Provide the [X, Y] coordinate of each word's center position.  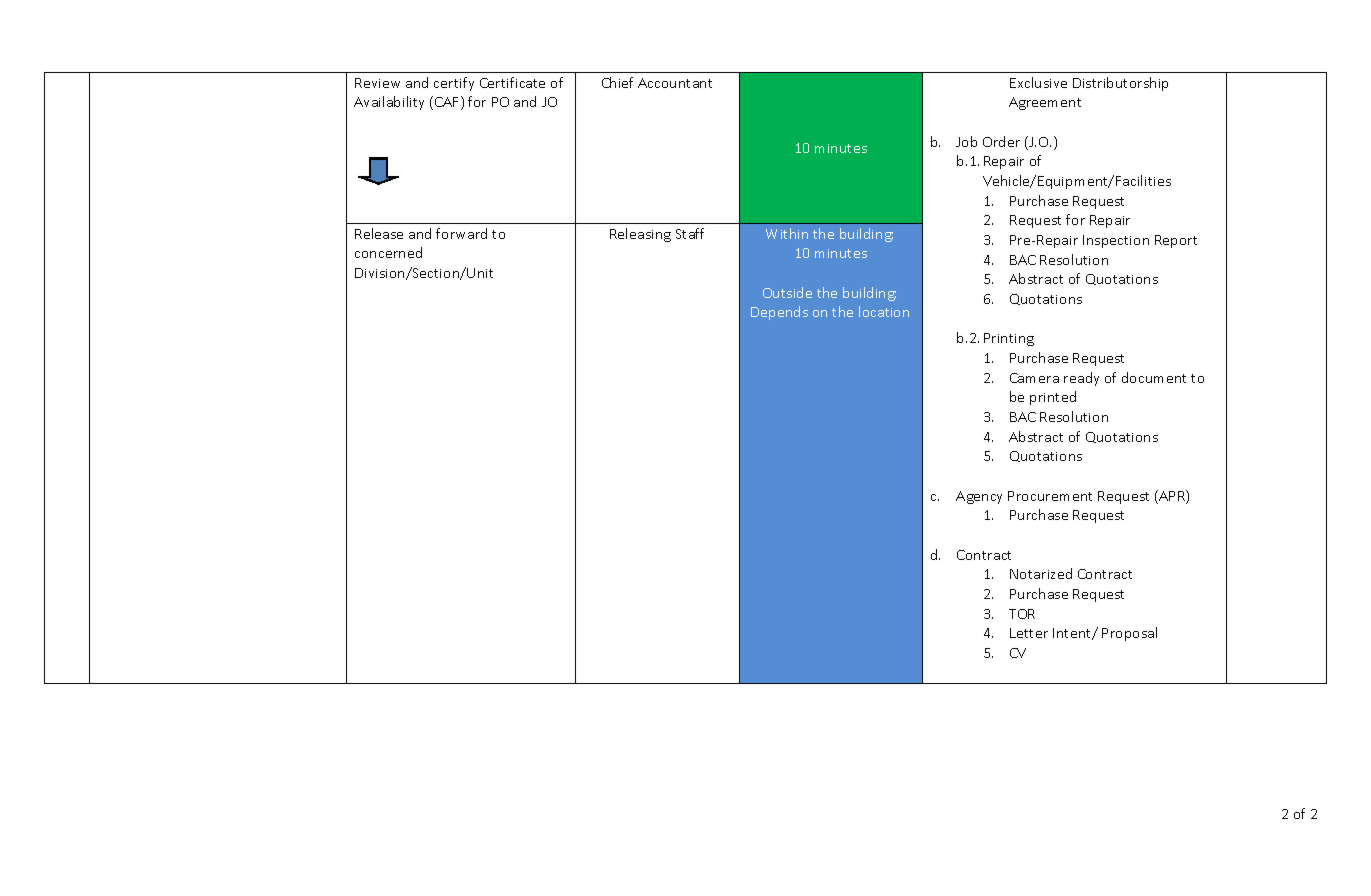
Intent [1073, 634]
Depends [779, 313]
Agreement [1045, 103]
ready [1081, 379]
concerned [388, 252]
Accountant [675, 83]
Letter [1029, 633]
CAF [448, 103]
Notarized [1041, 573]
